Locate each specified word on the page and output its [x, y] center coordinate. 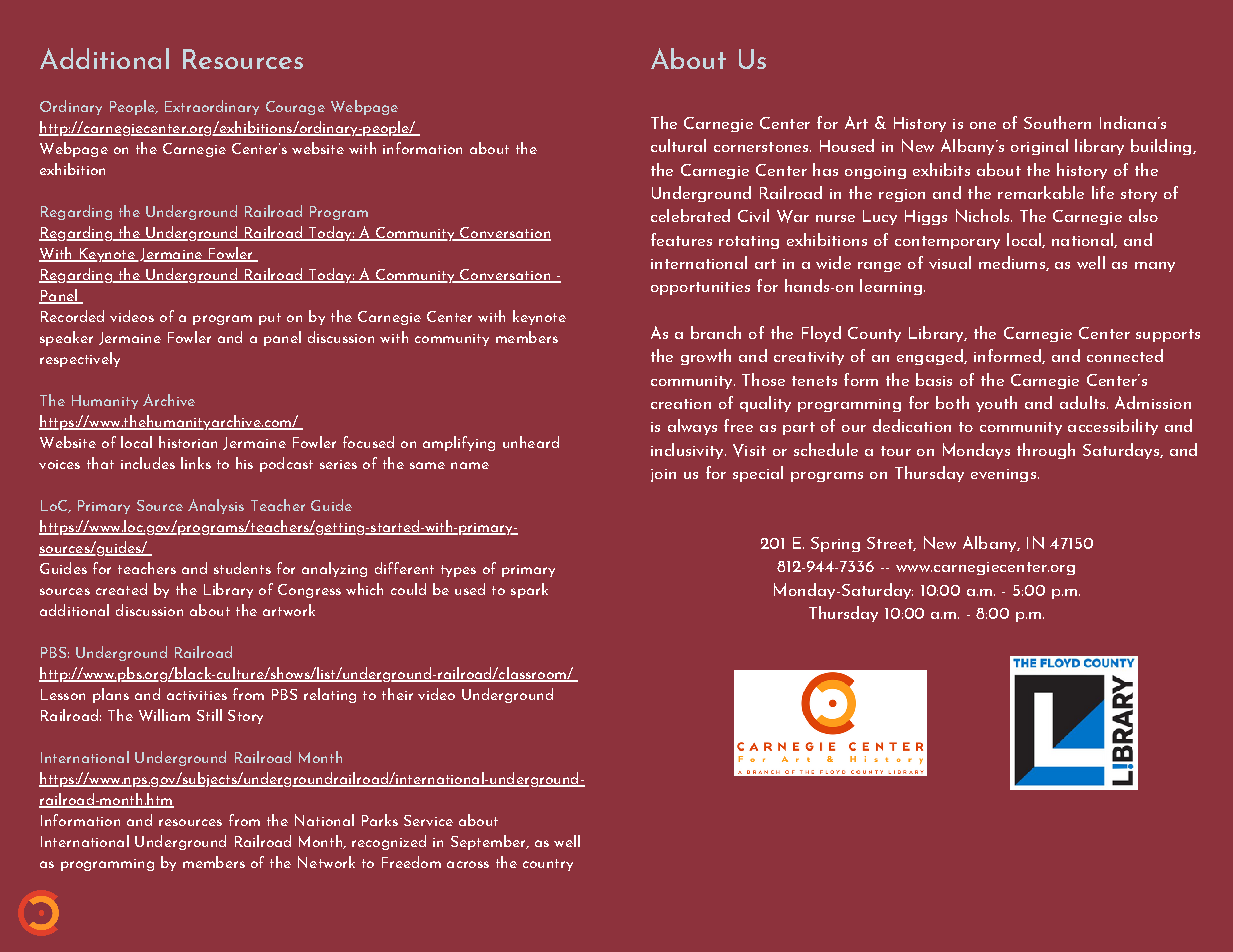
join [663, 475]
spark [529, 590]
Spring [835, 544]
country [548, 865]
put [270, 319]
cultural [678, 145]
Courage [295, 108]
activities [197, 695]
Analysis [216, 506]
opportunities [700, 288]
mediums [1013, 263]
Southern [1057, 122]
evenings [1003, 475]
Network [326, 862]
